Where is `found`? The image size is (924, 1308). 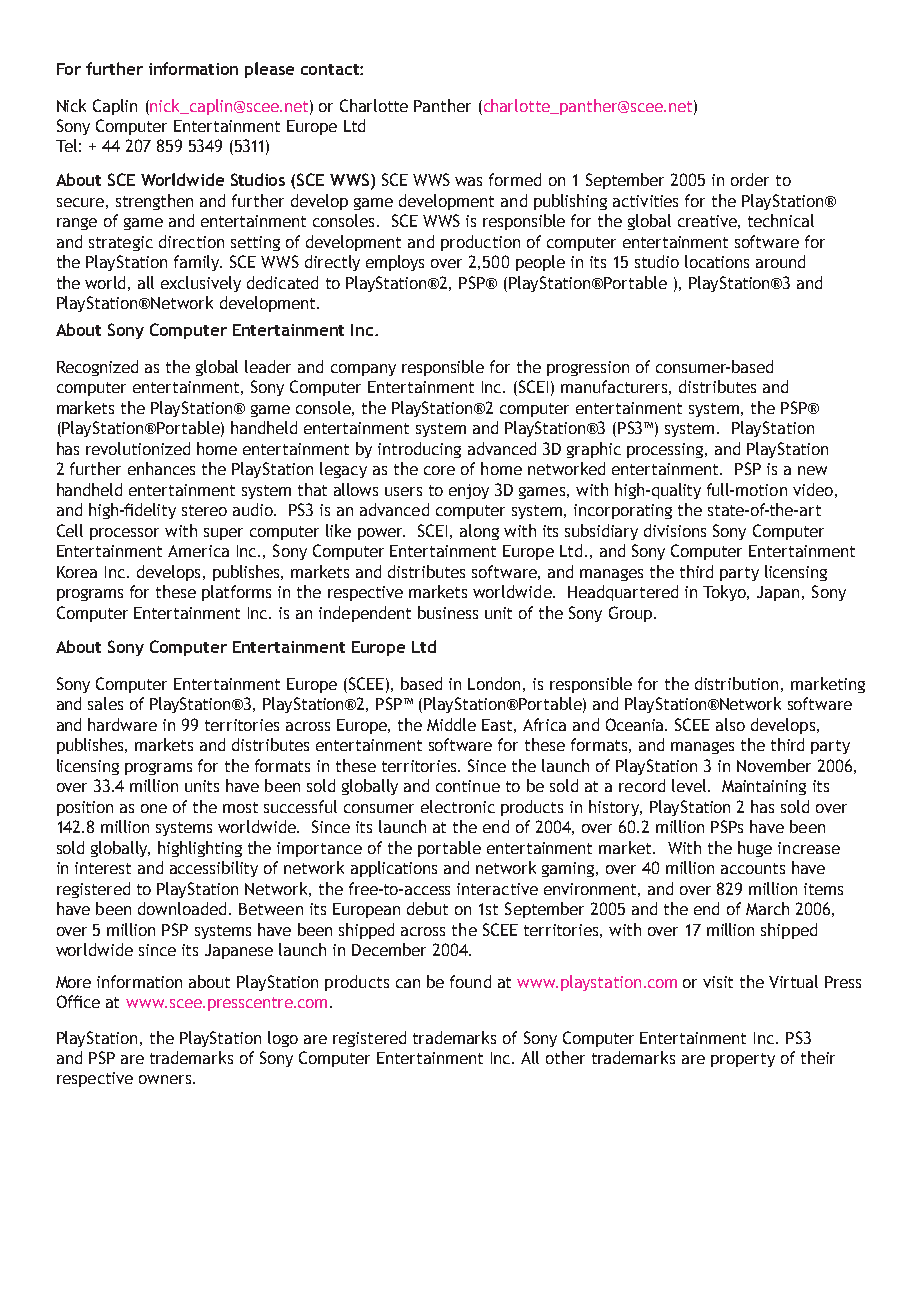
found is located at coordinates (470, 981).
